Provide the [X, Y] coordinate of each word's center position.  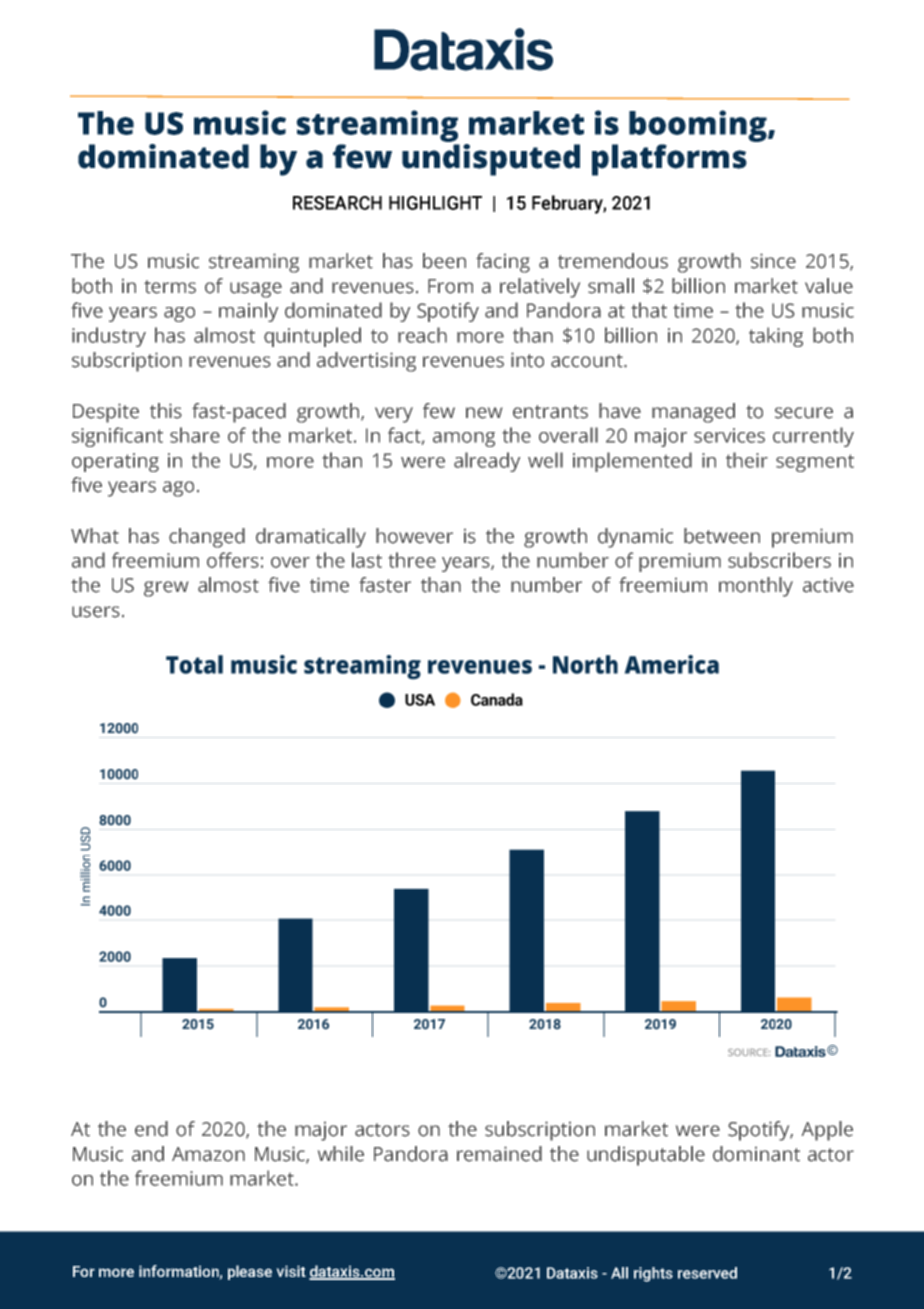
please [250, 1272]
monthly [756, 587]
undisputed [491, 158]
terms [170, 287]
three [412, 560]
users [96, 612]
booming [699, 126]
